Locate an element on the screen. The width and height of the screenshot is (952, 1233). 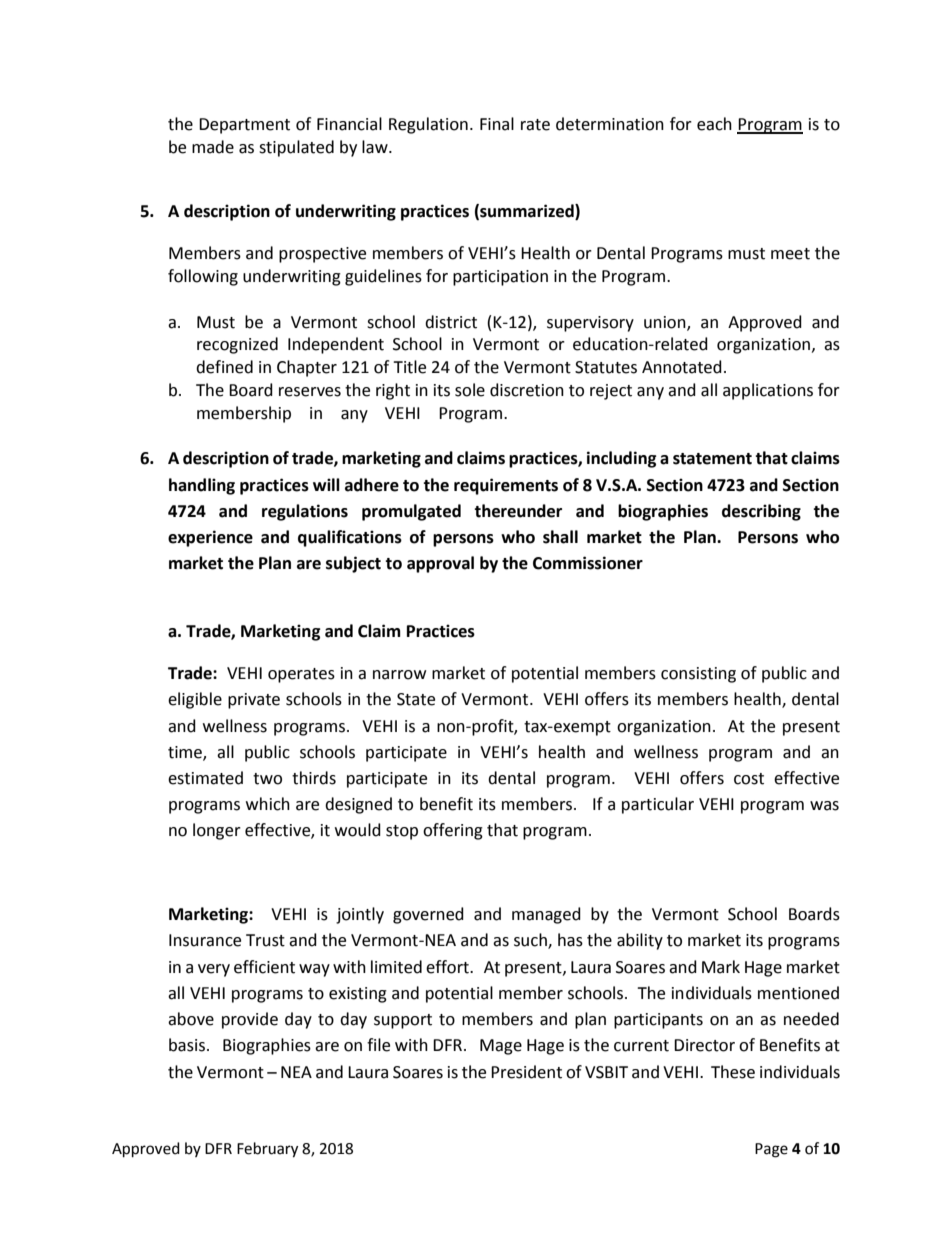
Final is located at coordinates (497, 124).
